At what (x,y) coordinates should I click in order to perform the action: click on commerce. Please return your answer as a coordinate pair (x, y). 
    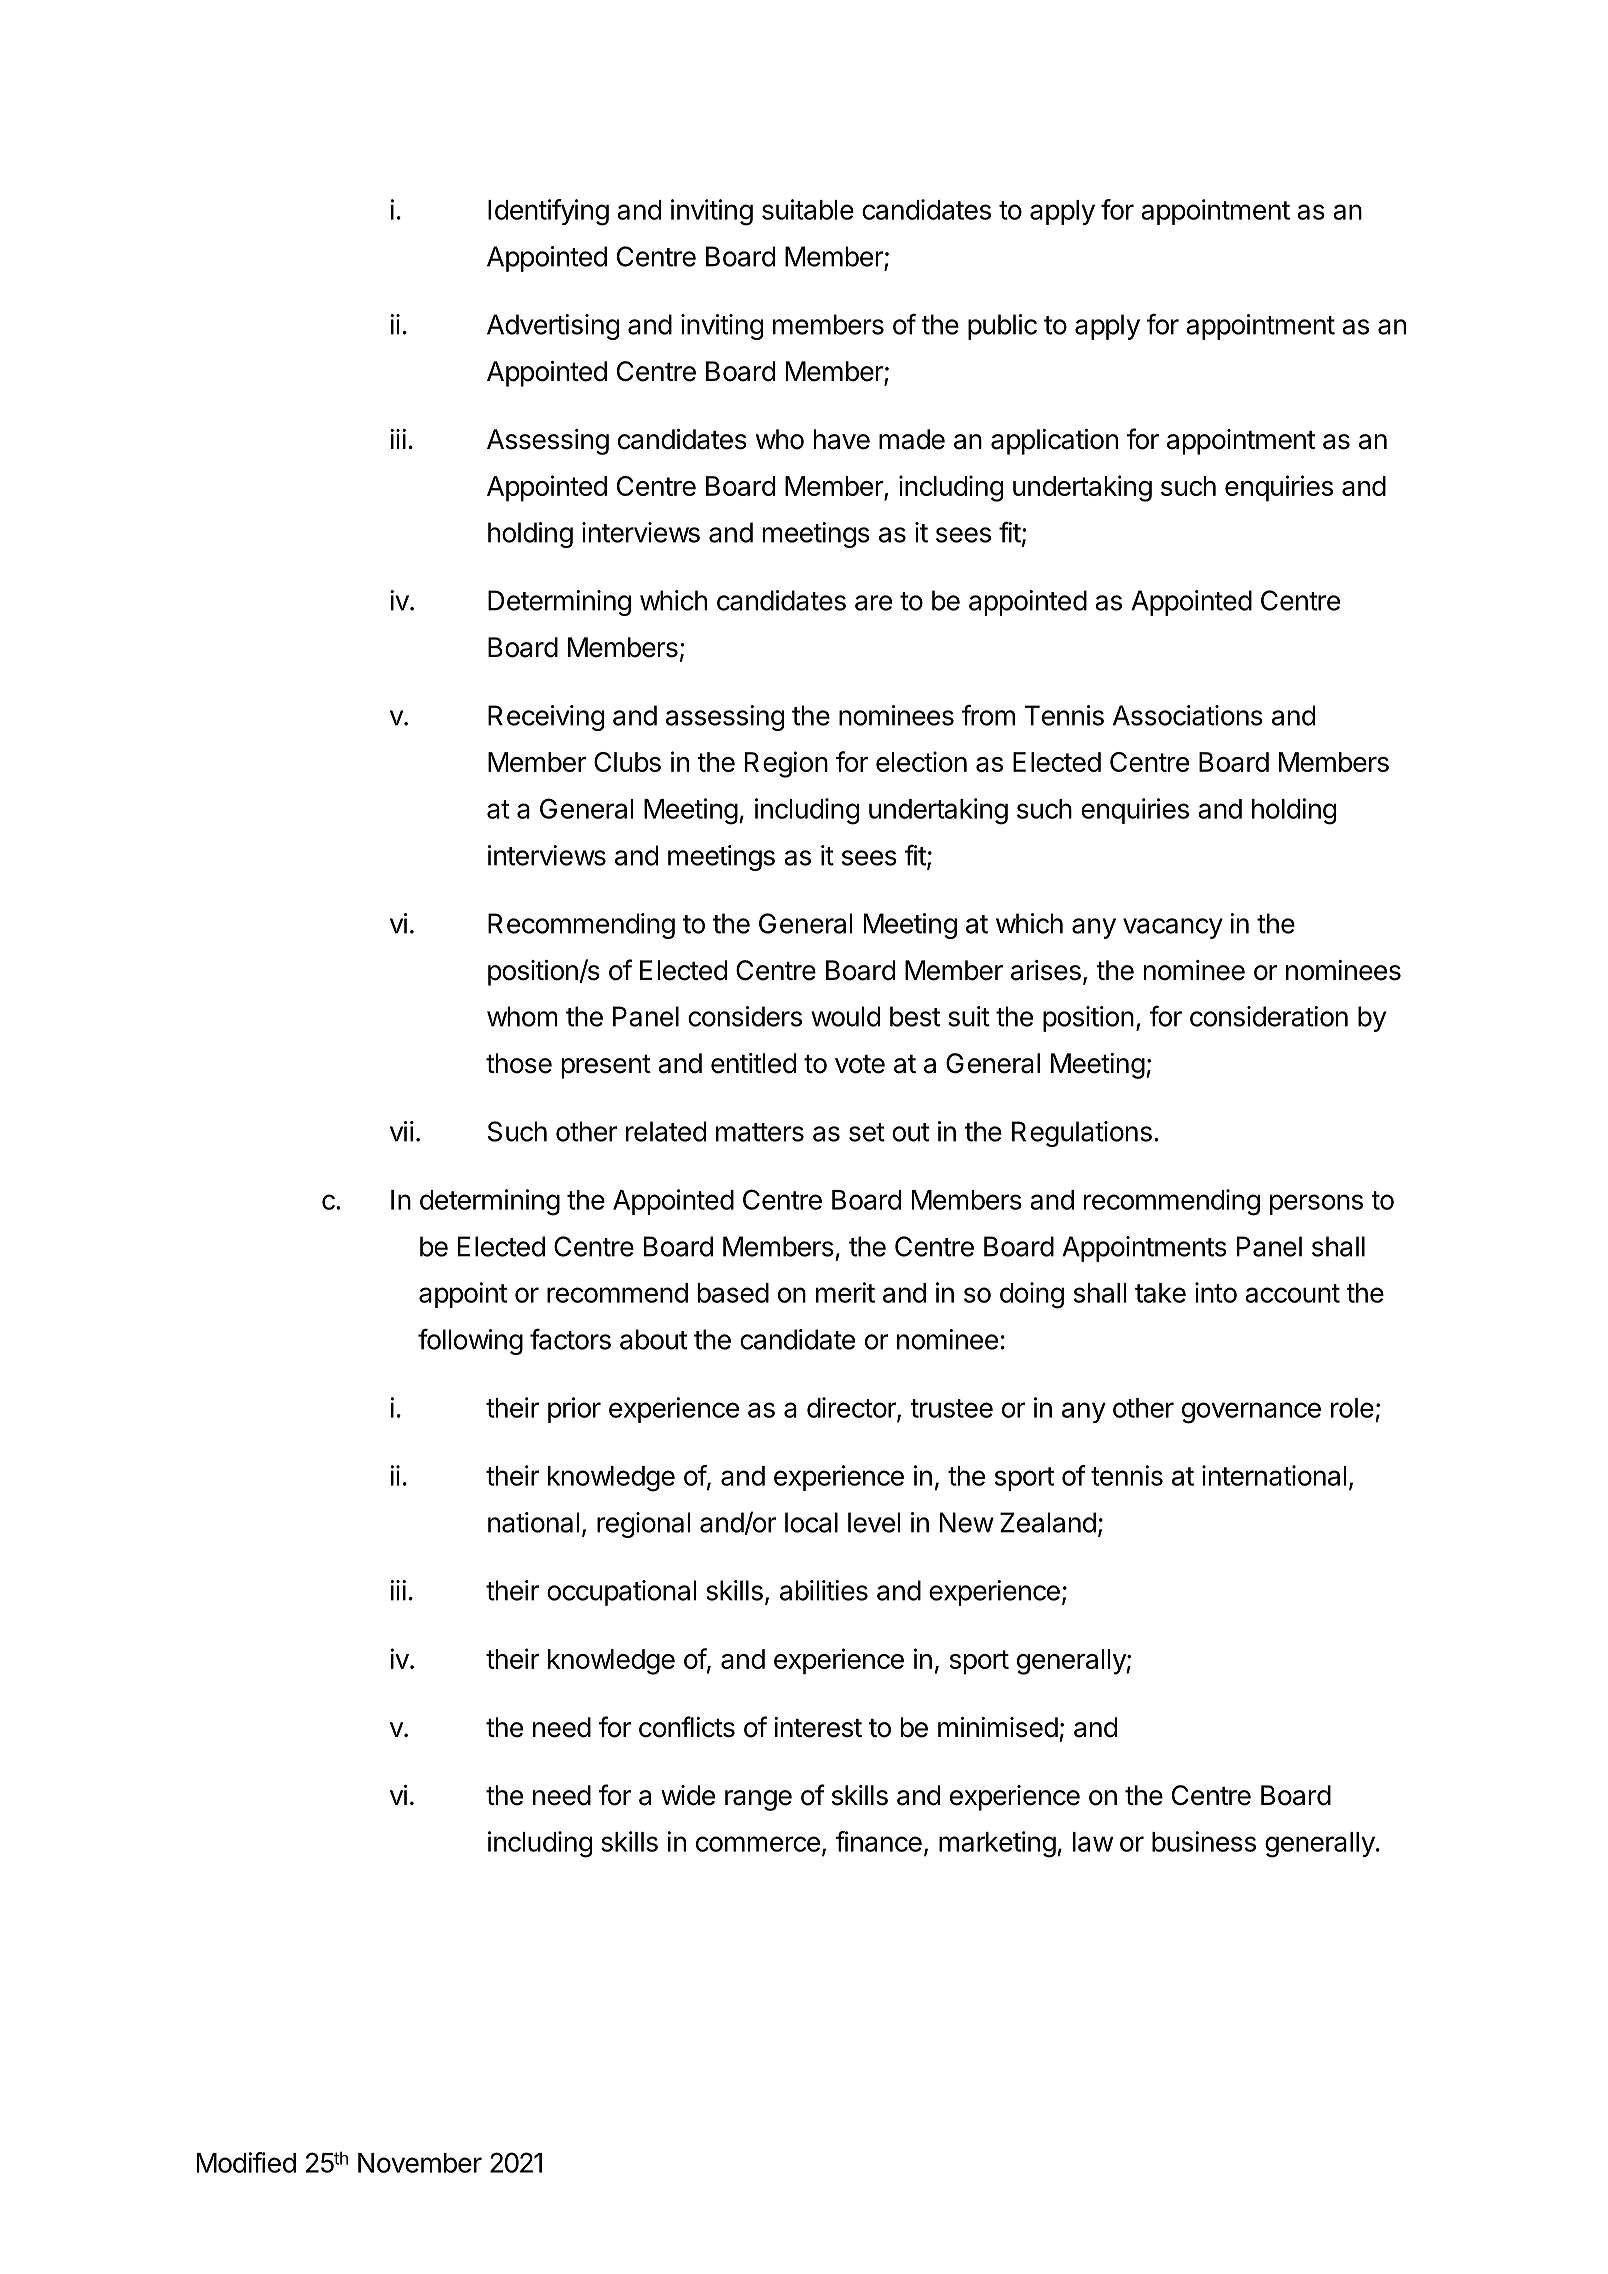
    Looking at the image, I should click on (758, 1844).
